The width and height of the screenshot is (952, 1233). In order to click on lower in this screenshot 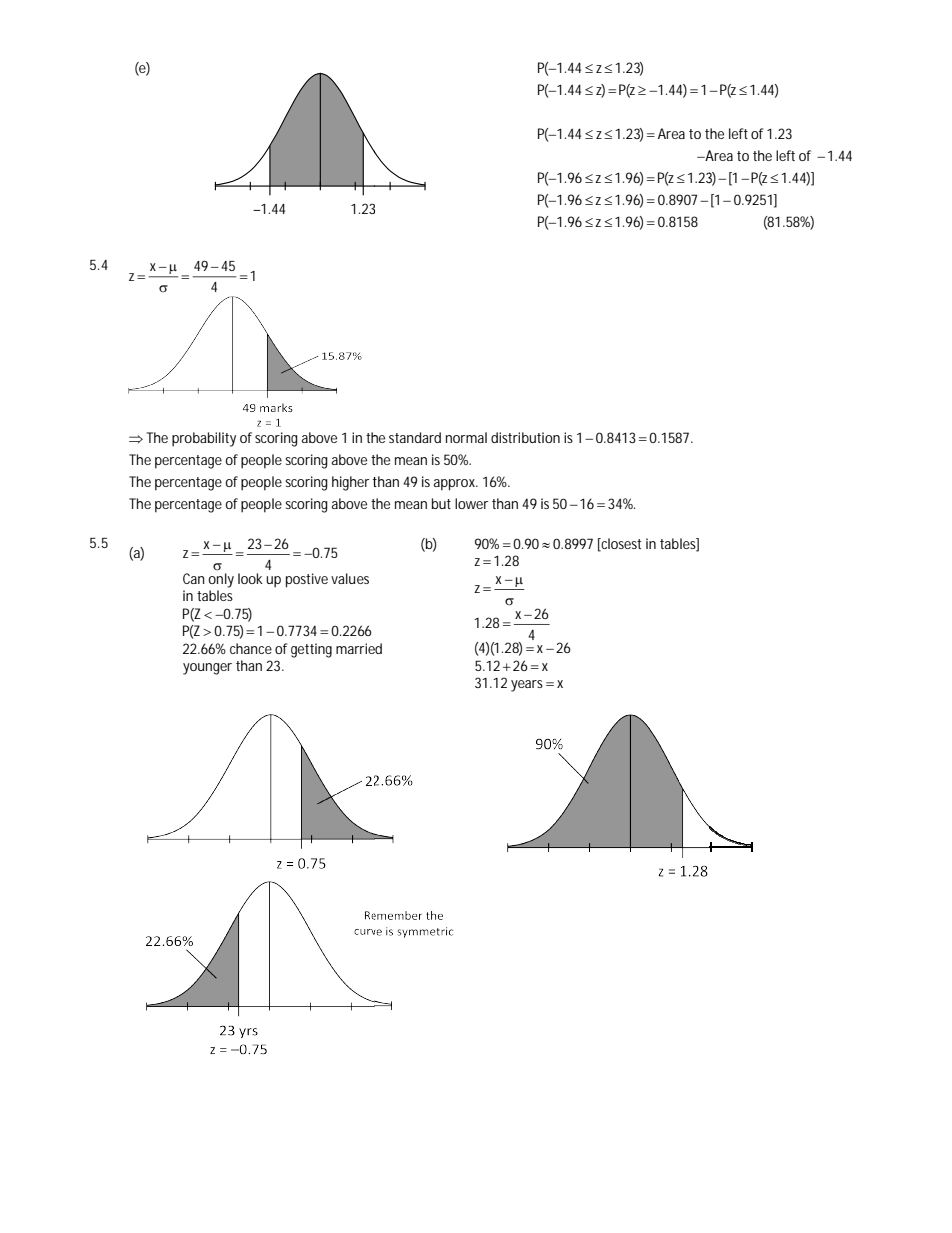, I will do `click(472, 503)`.
